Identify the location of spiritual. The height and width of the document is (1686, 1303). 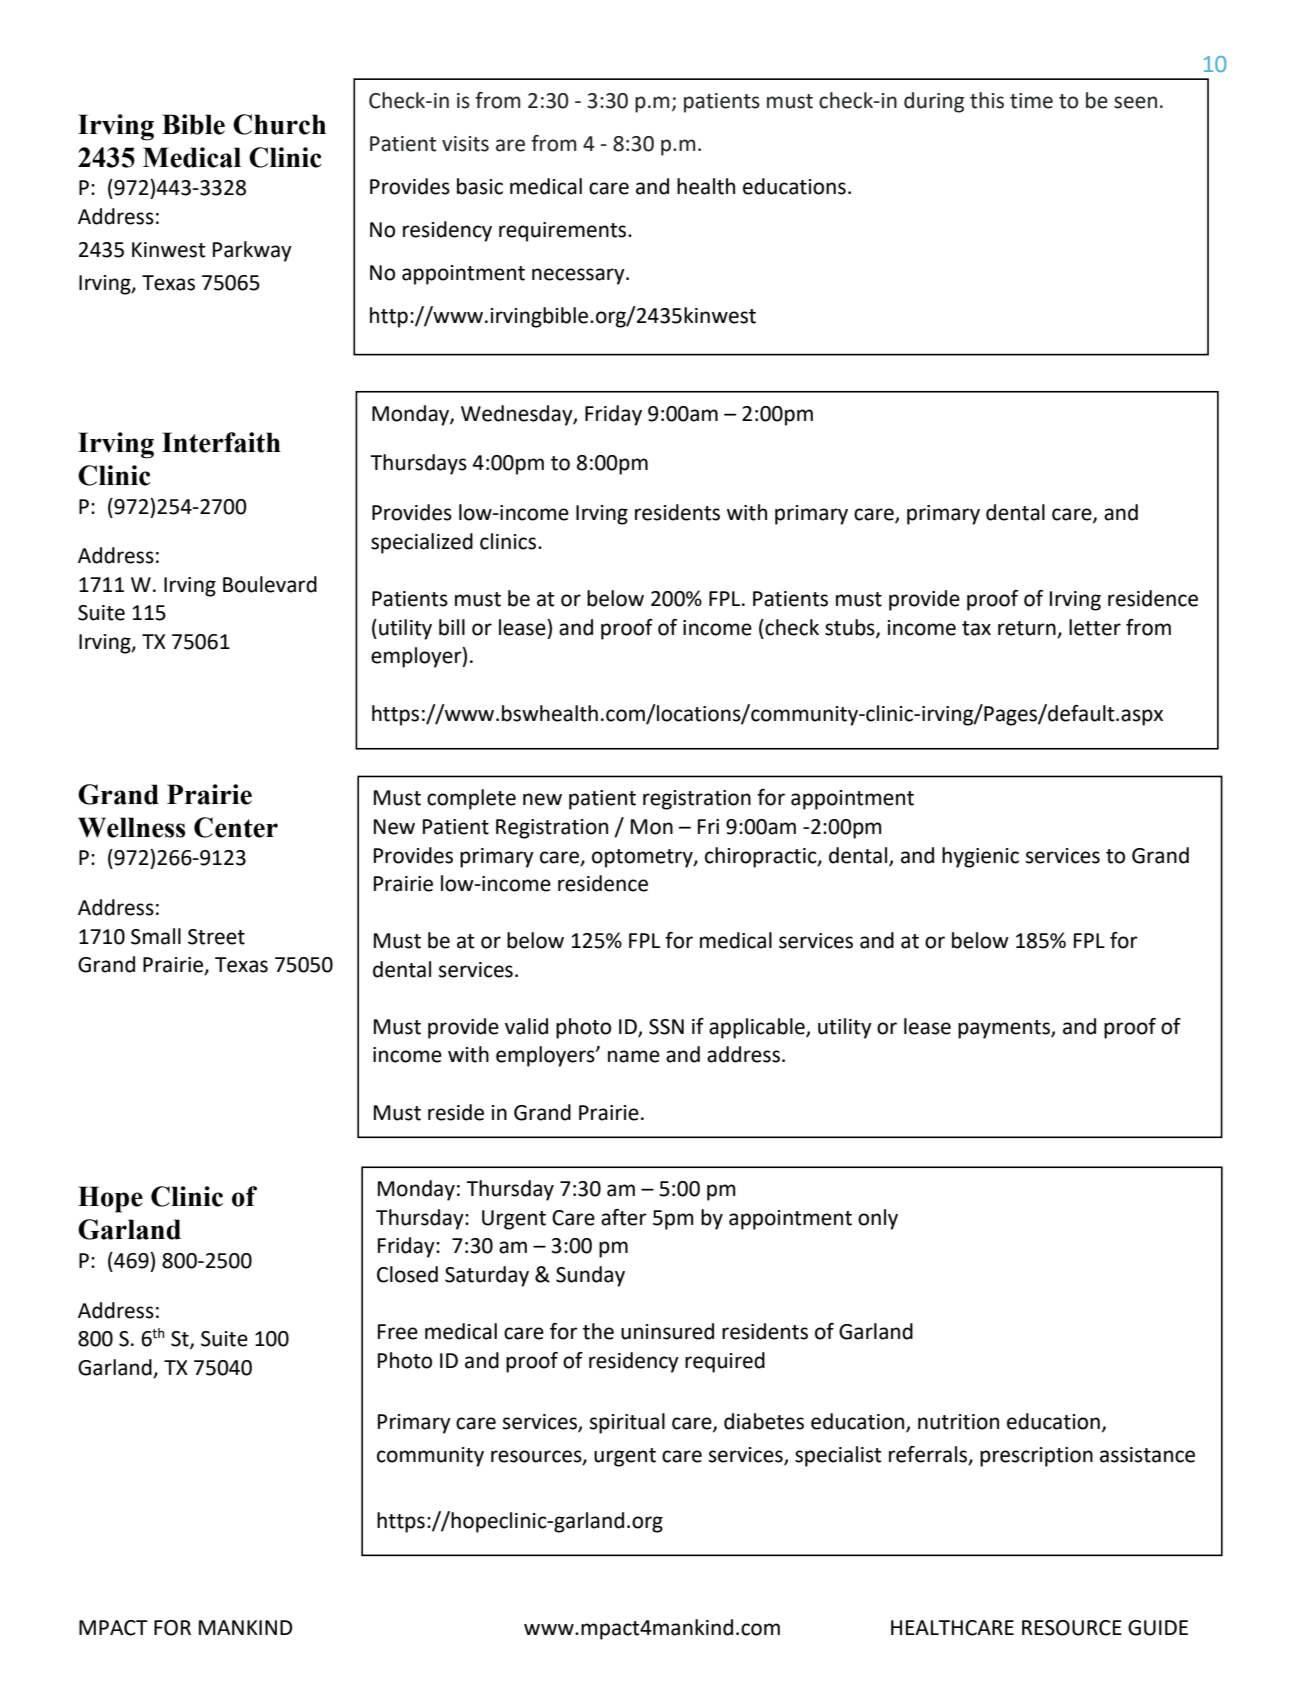
(627, 1423).
